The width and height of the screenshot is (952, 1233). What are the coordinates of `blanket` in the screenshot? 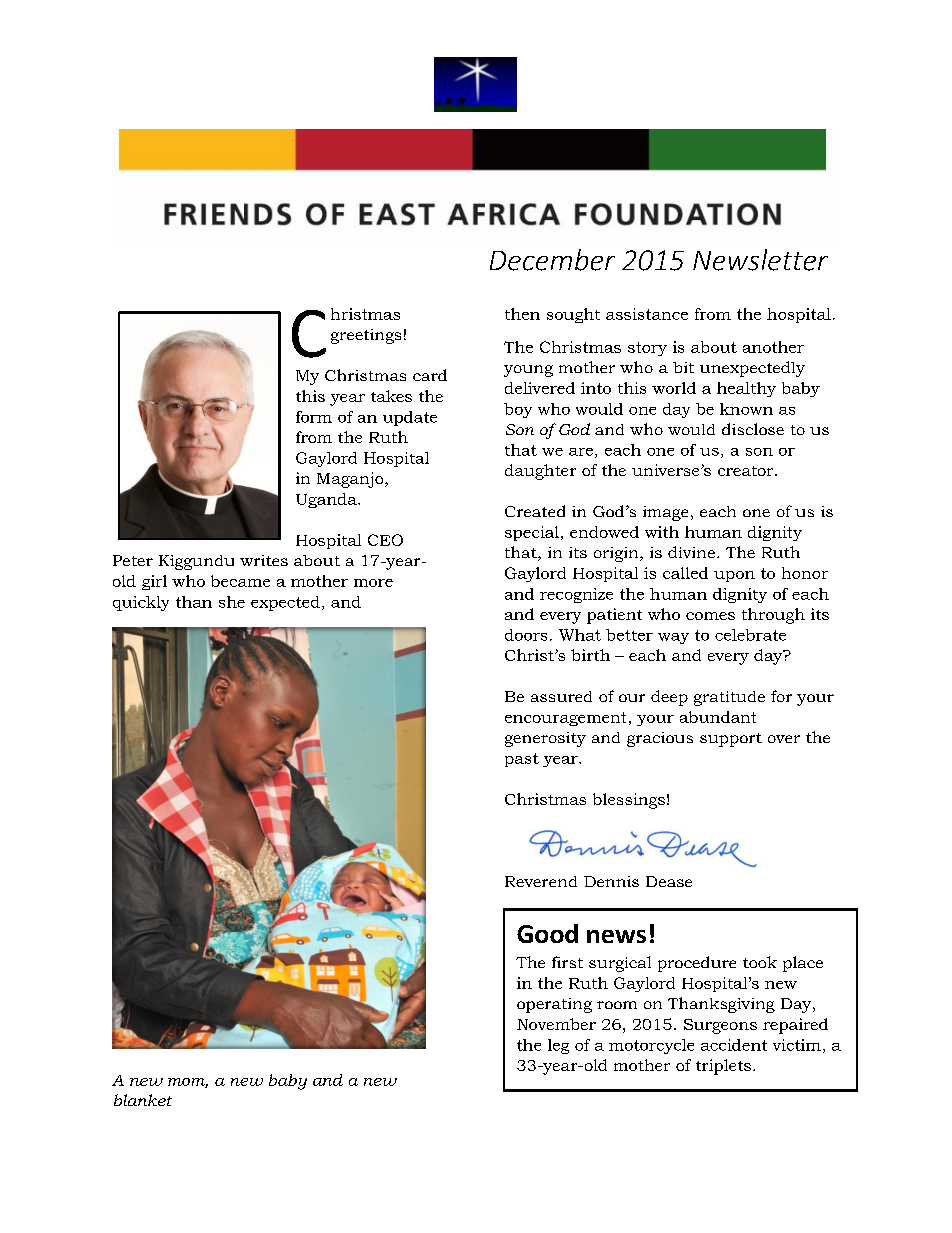 It's located at (143, 1100).
